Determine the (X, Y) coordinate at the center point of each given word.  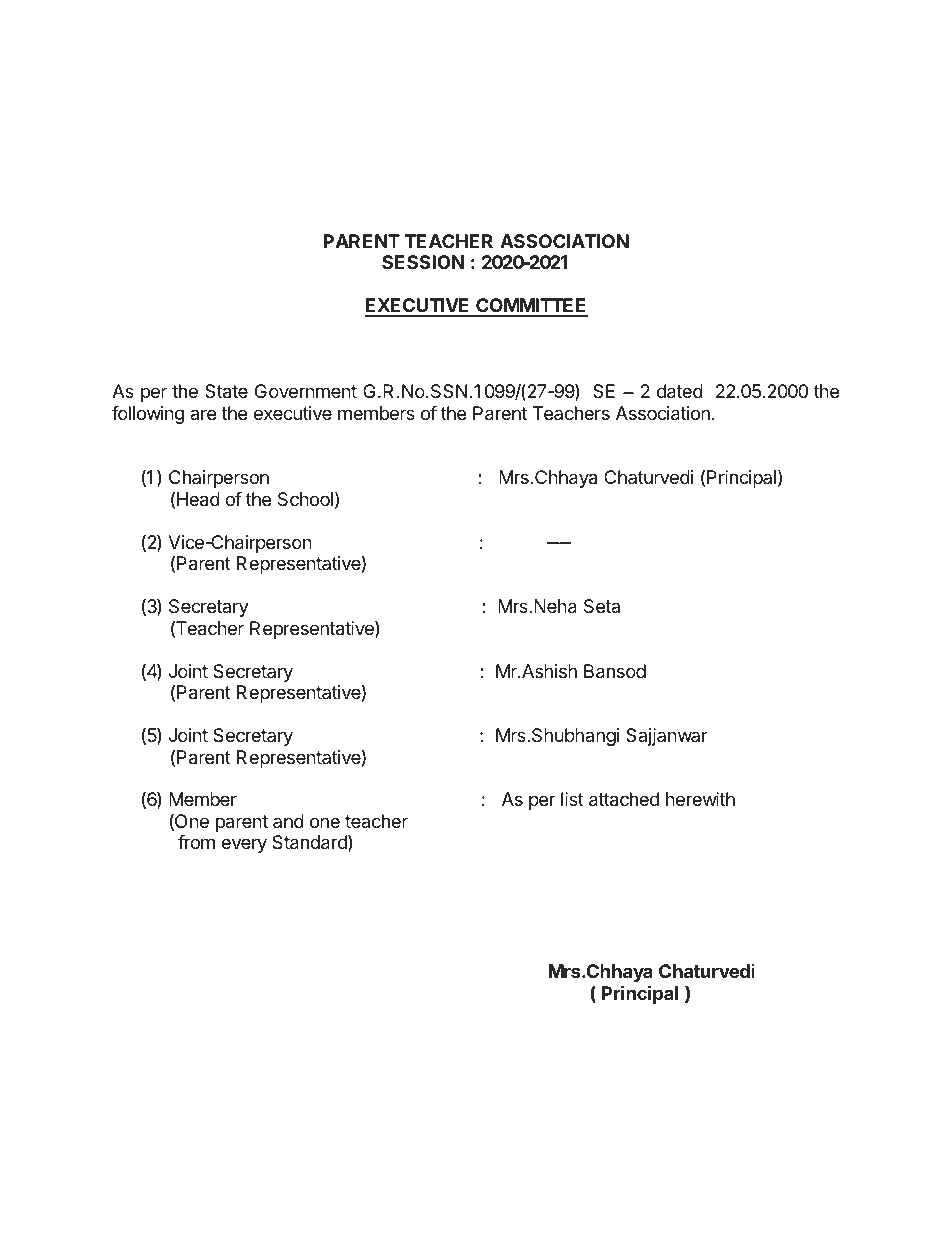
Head (198, 499)
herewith (700, 799)
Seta (602, 606)
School (305, 499)
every (244, 845)
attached (624, 799)
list (572, 799)
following (148, 415)
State (226, 391)
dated (680, 391)
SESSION (423, 262)
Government (306, 391)
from (196, 842)
